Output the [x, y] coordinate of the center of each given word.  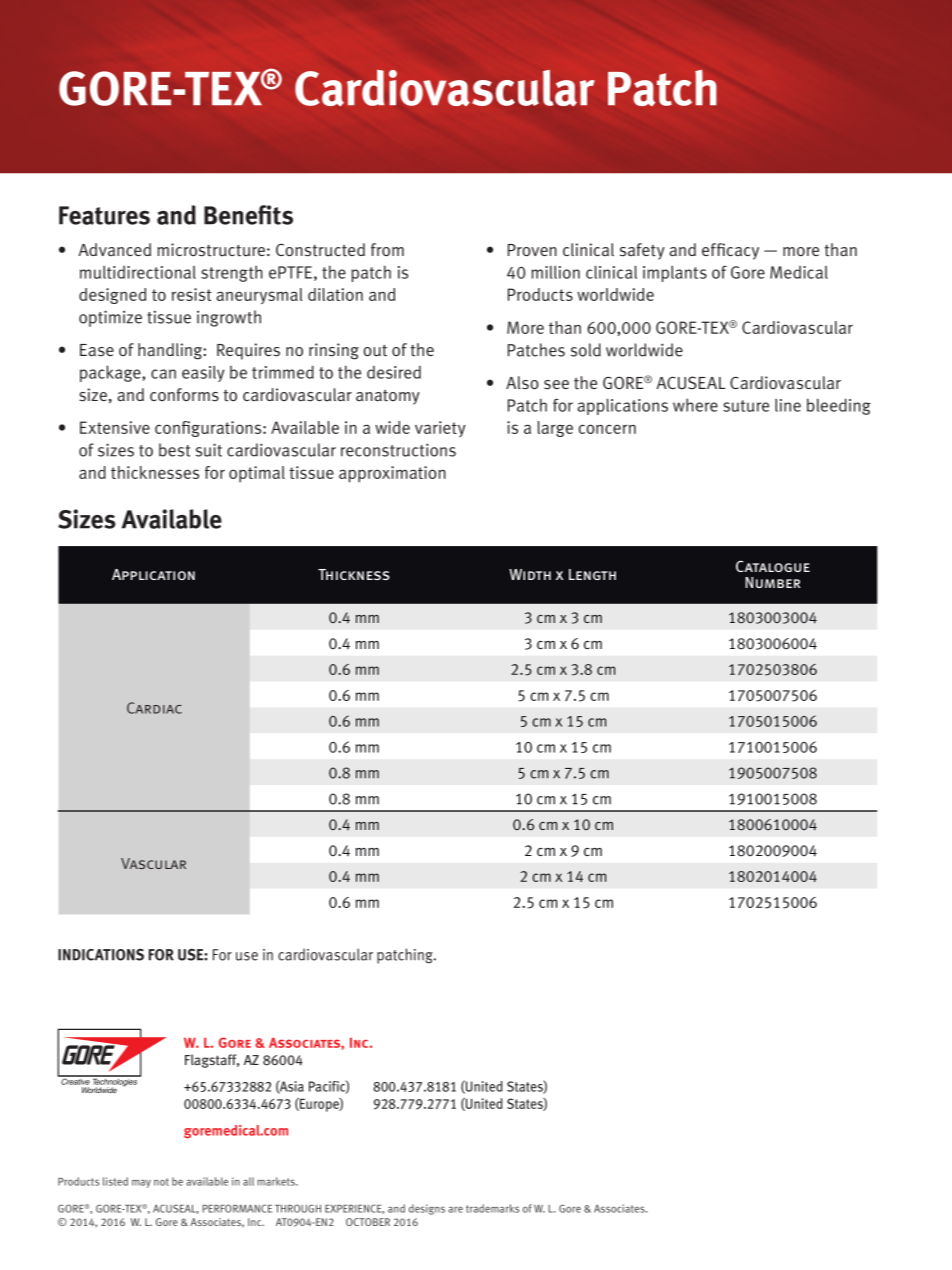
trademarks [492, 1208]
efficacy [730, 251]
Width [530, 574]
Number [773, 582]
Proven [532, 250]
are [455, 1209]
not [161, 1182]
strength [232, 273]
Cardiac [154, 708]
